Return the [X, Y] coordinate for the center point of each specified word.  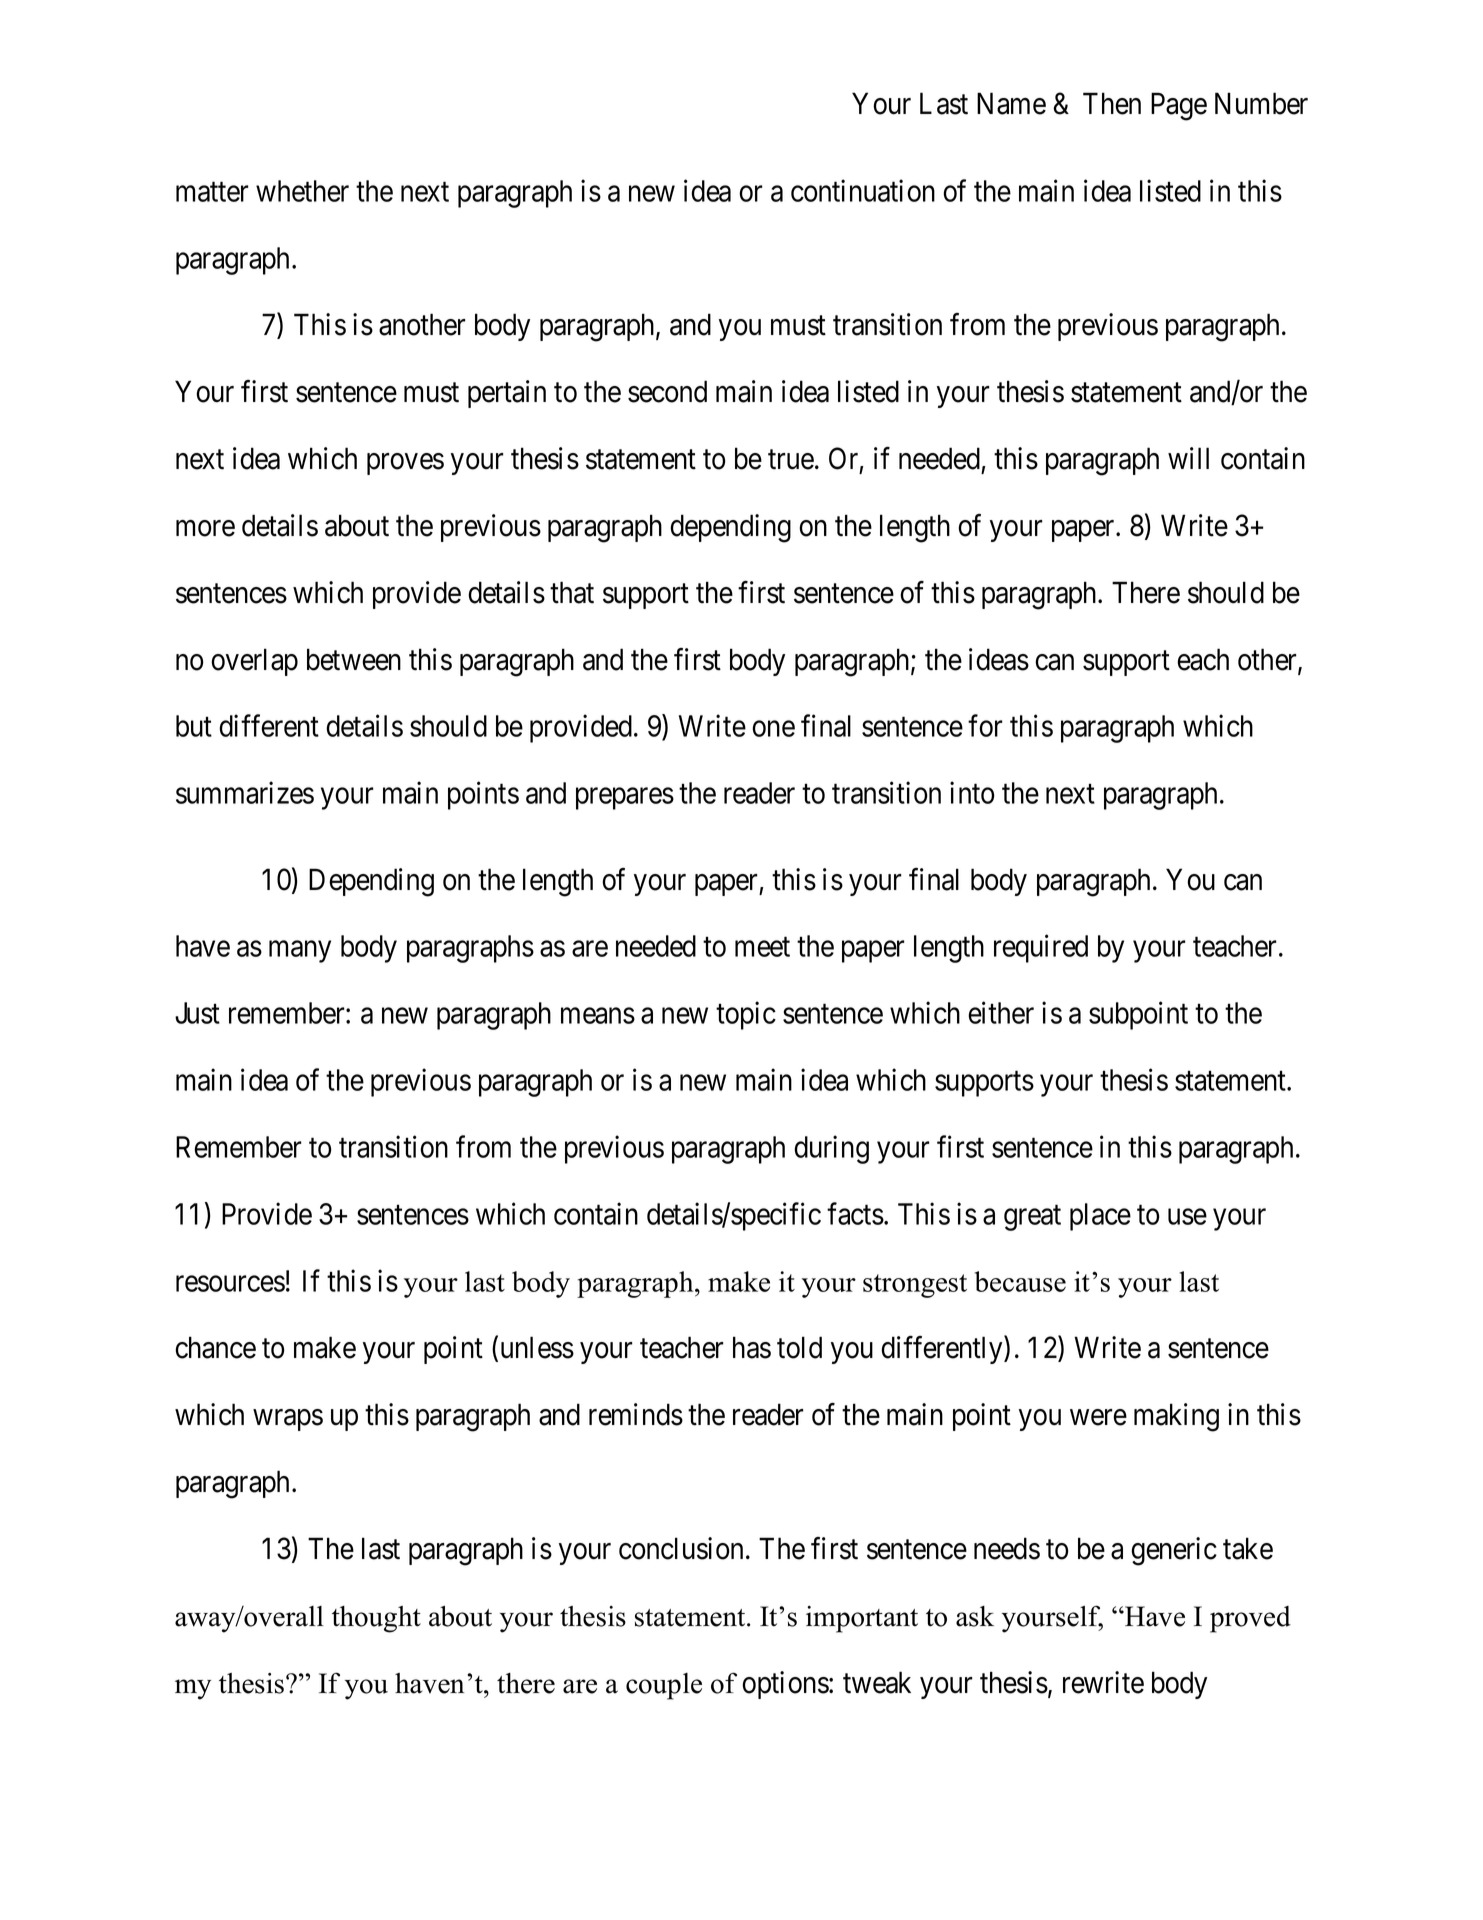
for [985, 726]
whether [302, 191]
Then [1112, 103]
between [354, 659]
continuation [863, 190]
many [300, 952]
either [1001, 1012]
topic [746, 1015]
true [791, 460]
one [773, 729]
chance [215, 1347]
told [799, 1347]
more [205, 528]
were [1098, 1417]
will [1188, 458]
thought [376, 1619]
